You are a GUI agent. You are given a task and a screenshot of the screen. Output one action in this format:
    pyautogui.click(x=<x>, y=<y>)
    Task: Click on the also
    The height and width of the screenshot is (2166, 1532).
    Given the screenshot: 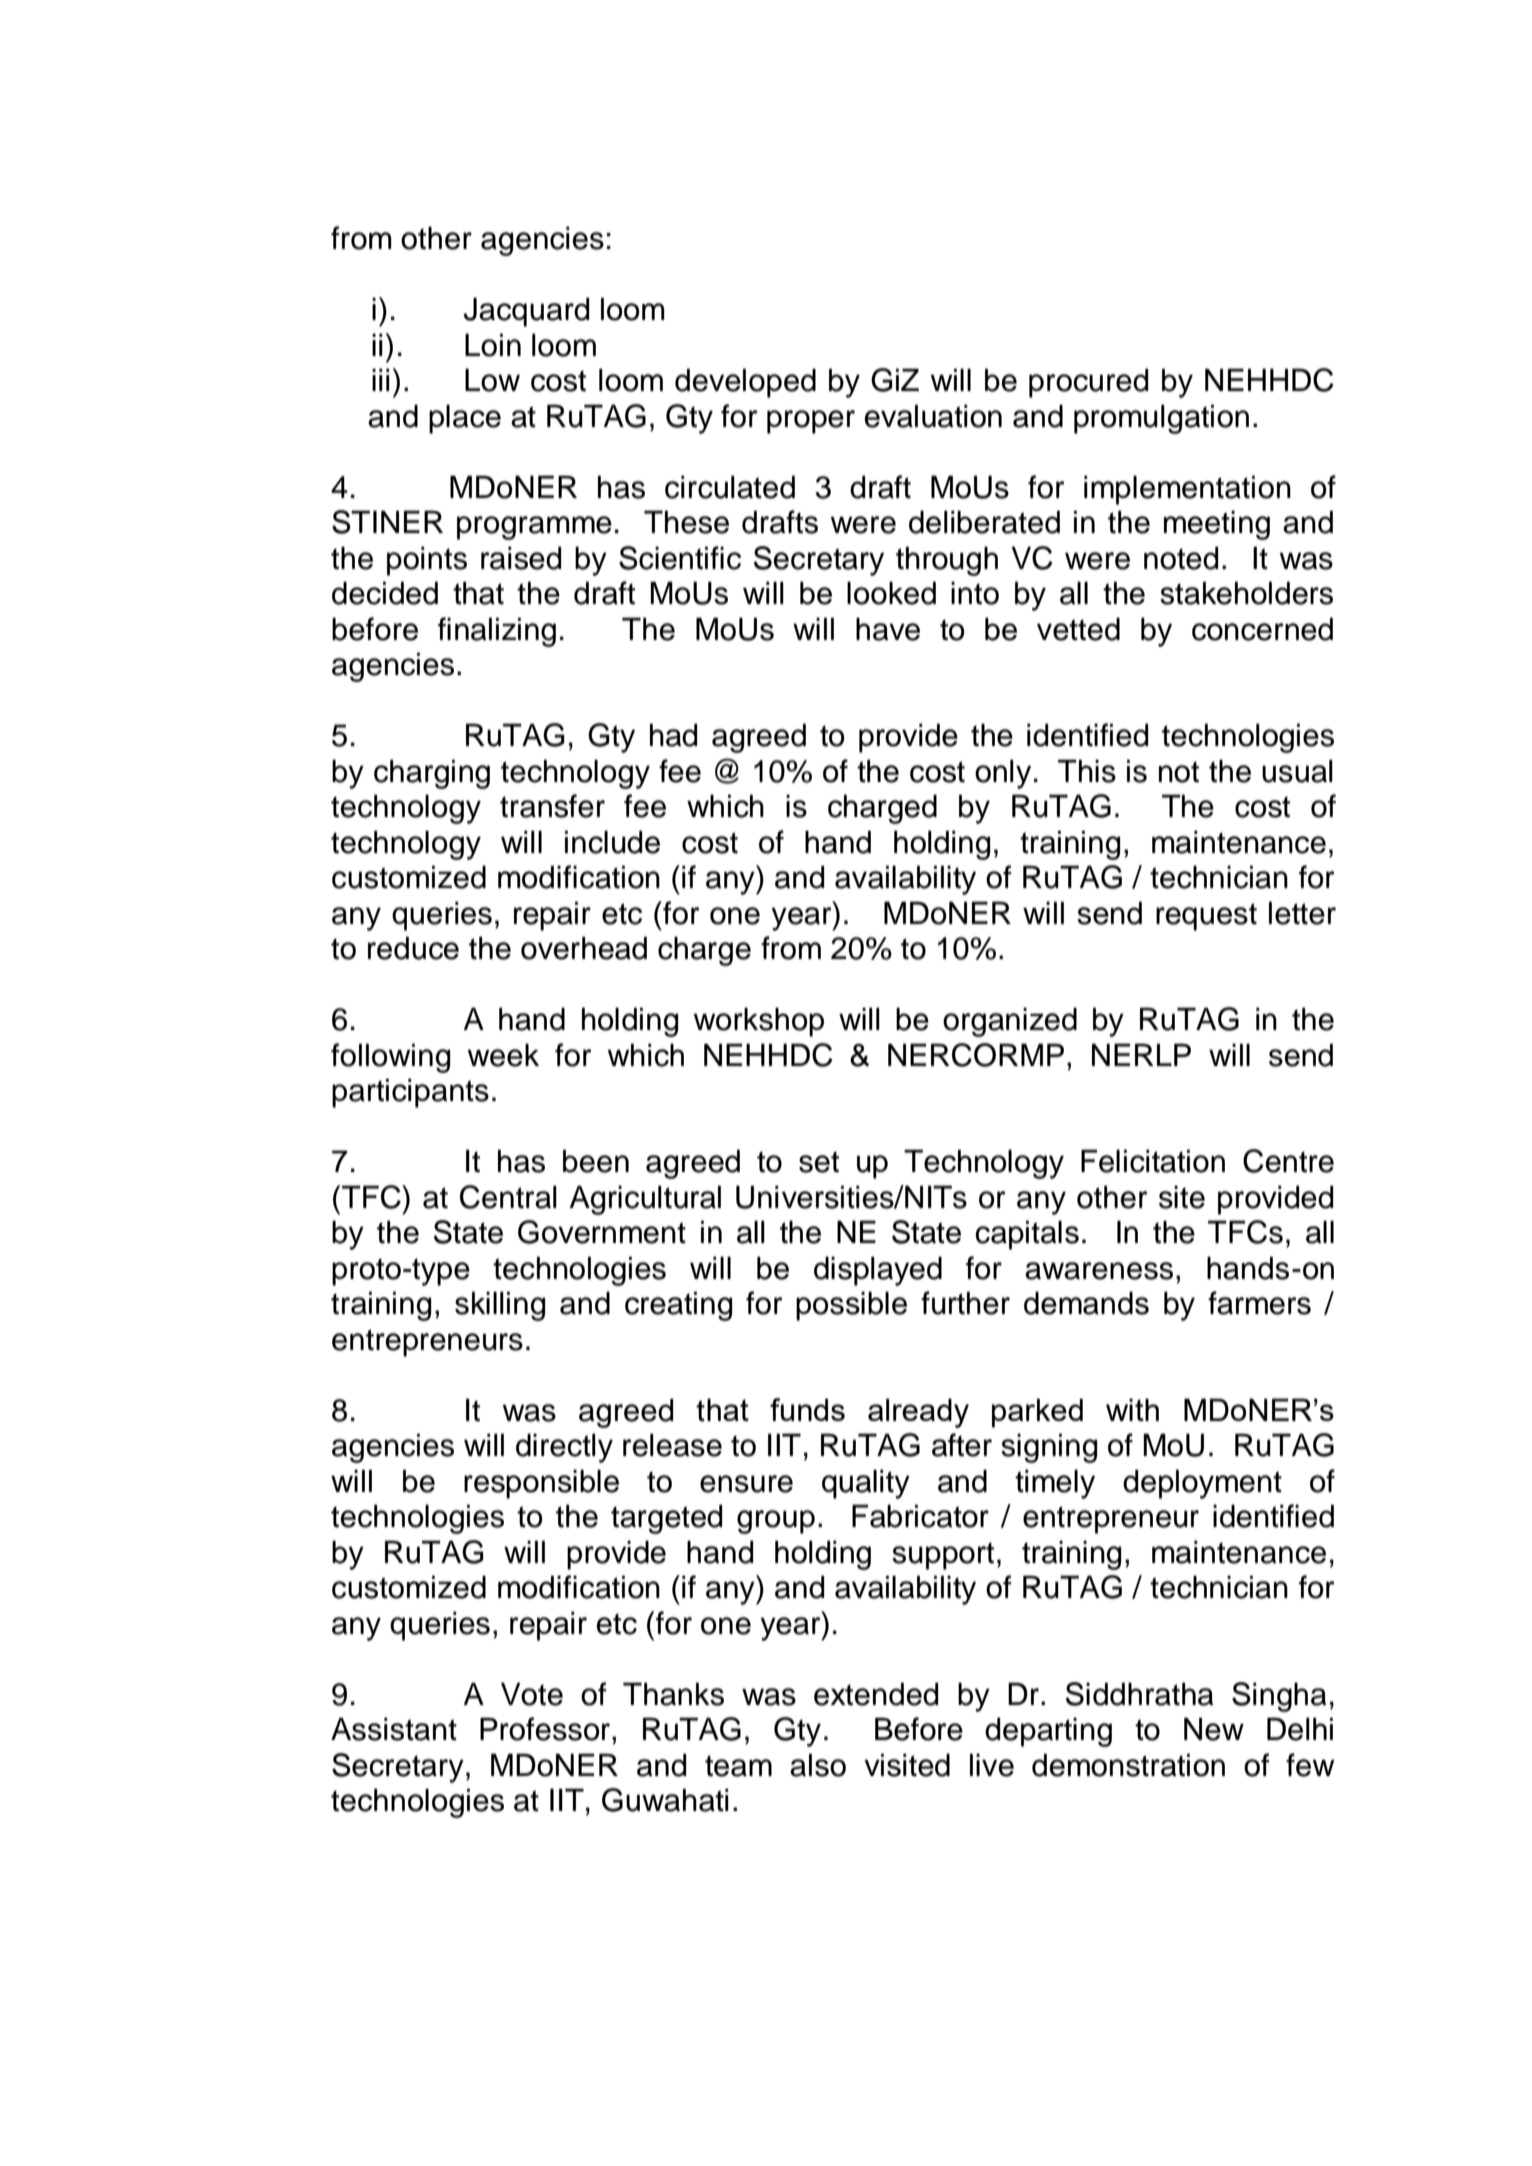 What is the action you would take?
    pyautogui.click(x=818, y=1765)
